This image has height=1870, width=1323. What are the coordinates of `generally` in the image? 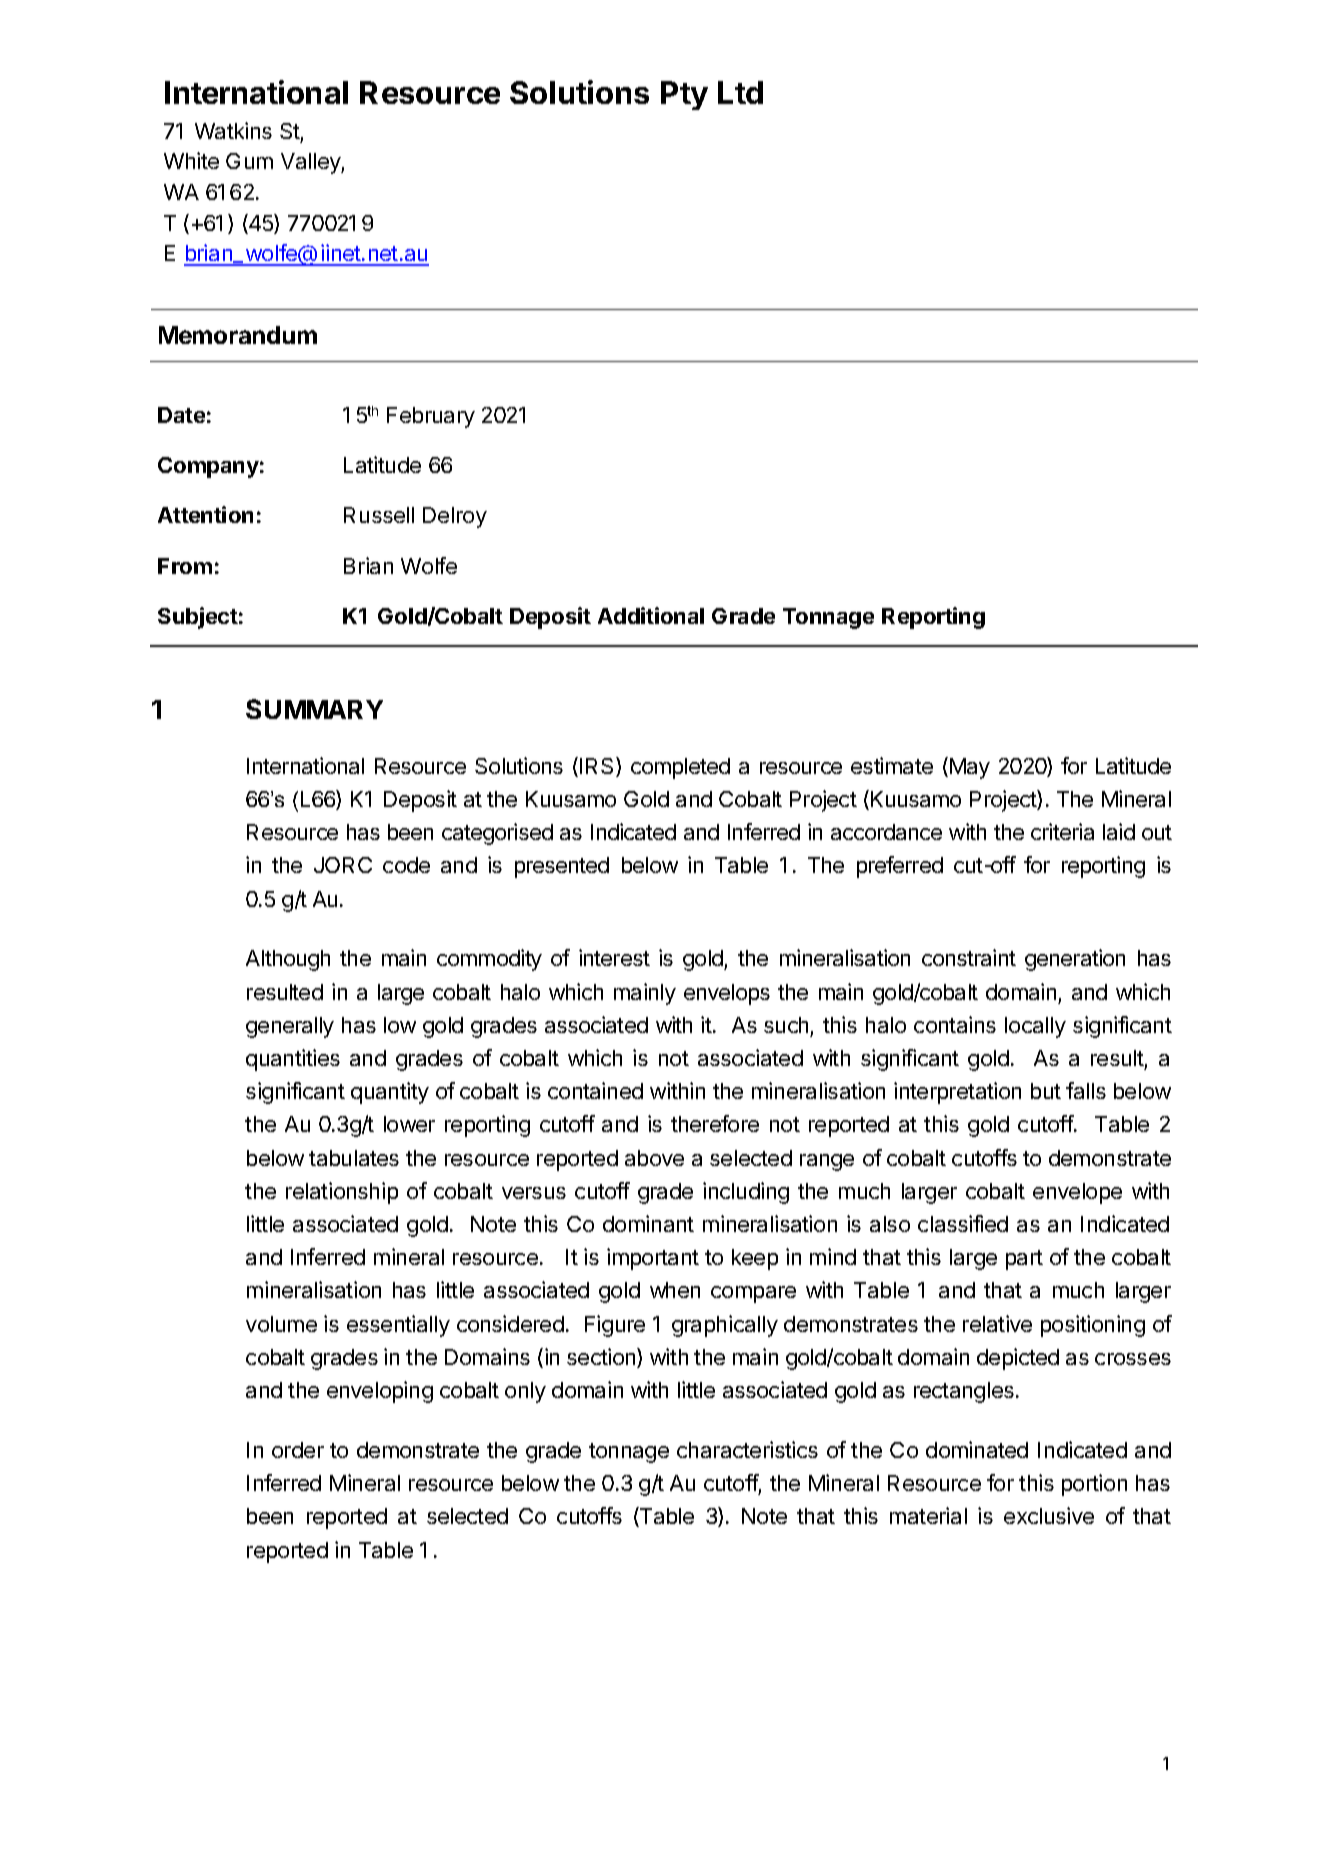 It's located at (290, 1027).
